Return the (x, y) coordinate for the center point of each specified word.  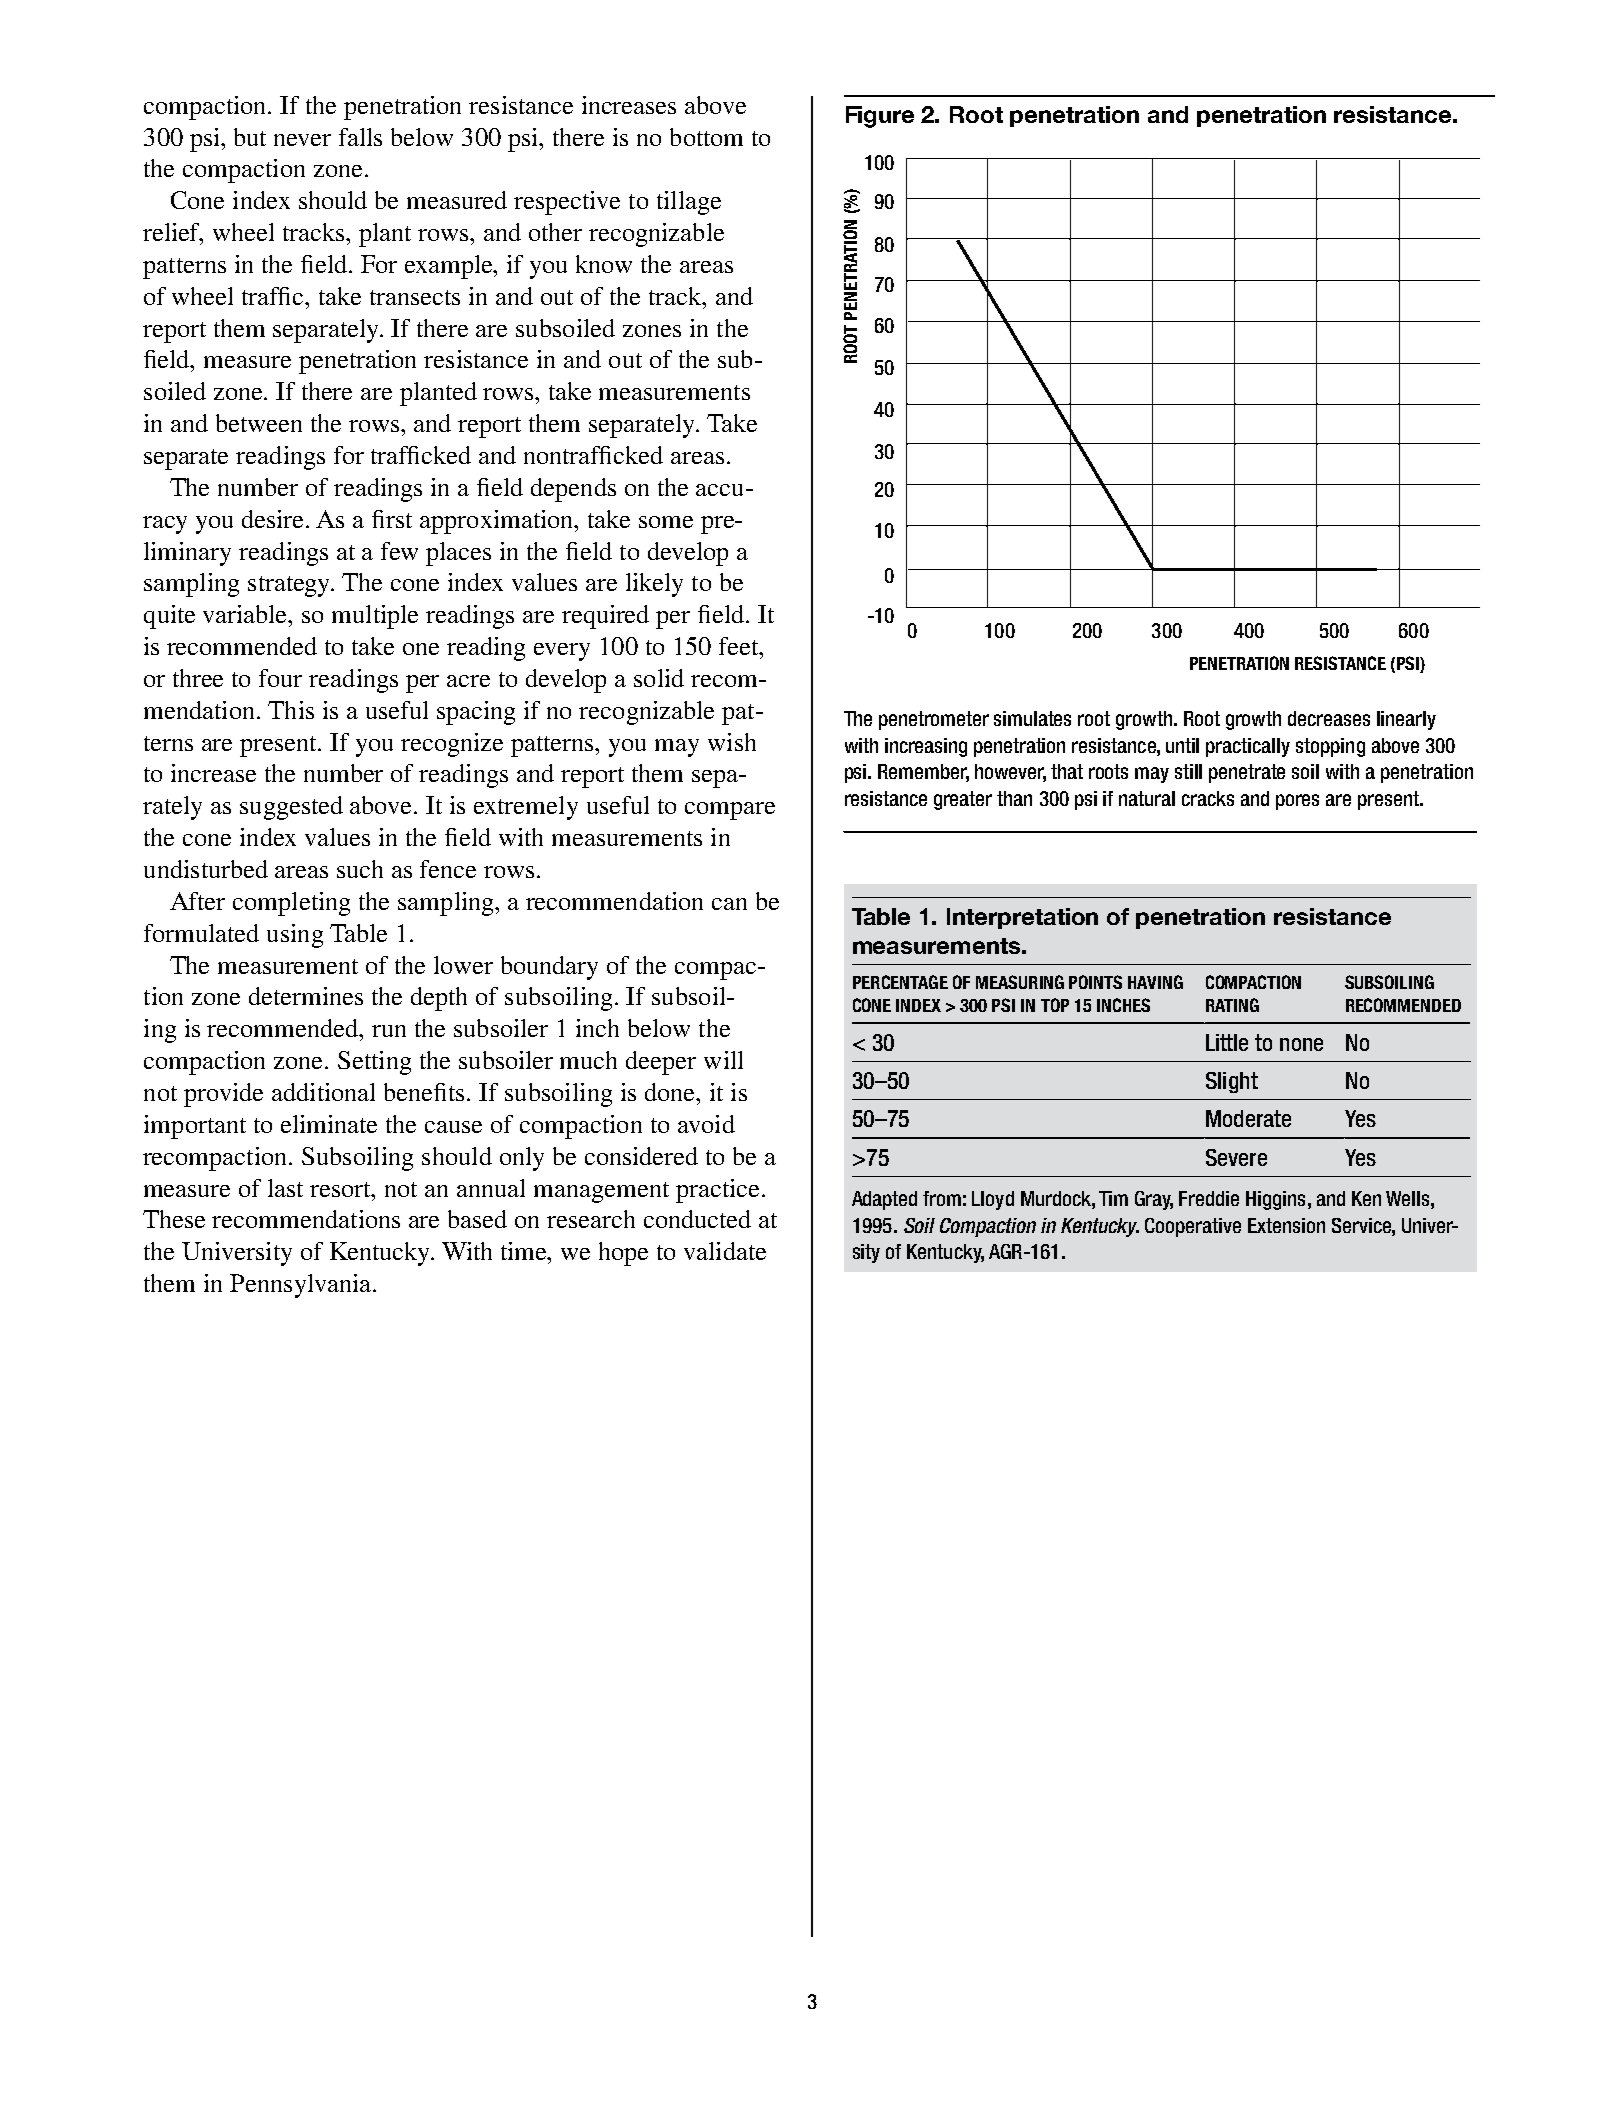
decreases (1329, 718)
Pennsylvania (302, 1286)
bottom (706, 137)
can (729, 904)
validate (725, 1251)
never (302, 140)
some (666, 522)
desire (274, 519)
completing (291, 904)
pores (1297, 802)
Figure (880, 117)
